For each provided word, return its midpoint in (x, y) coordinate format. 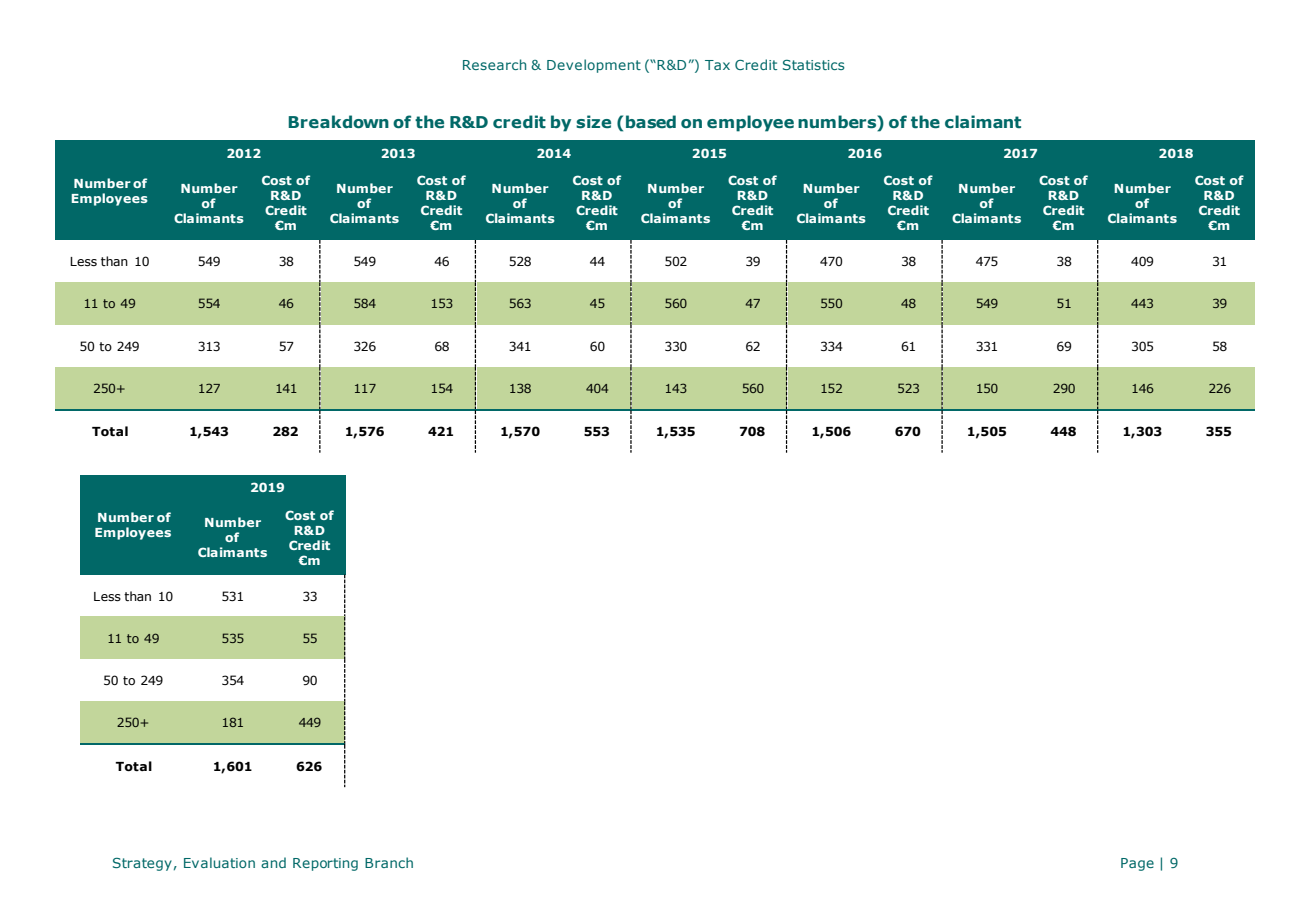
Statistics (814, 65)
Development (594, 66)
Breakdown (338, 122)
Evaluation (219, 862)
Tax (717, 65)
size (593, 122)
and (273, 862)
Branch (389, 862)
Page (1137, 864)
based (651, 122)
